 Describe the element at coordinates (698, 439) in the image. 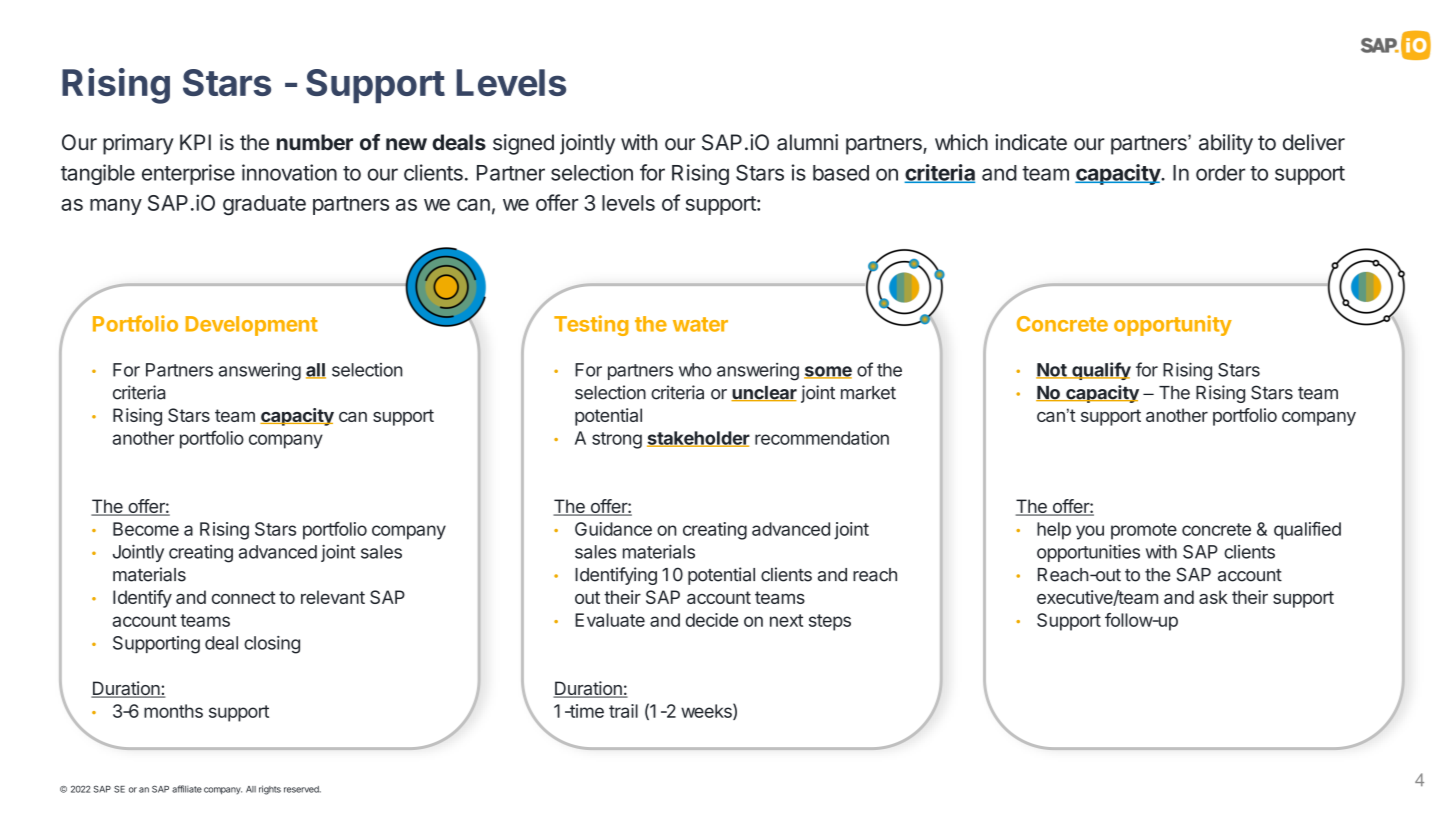

I see `stakeholder` at that location.
